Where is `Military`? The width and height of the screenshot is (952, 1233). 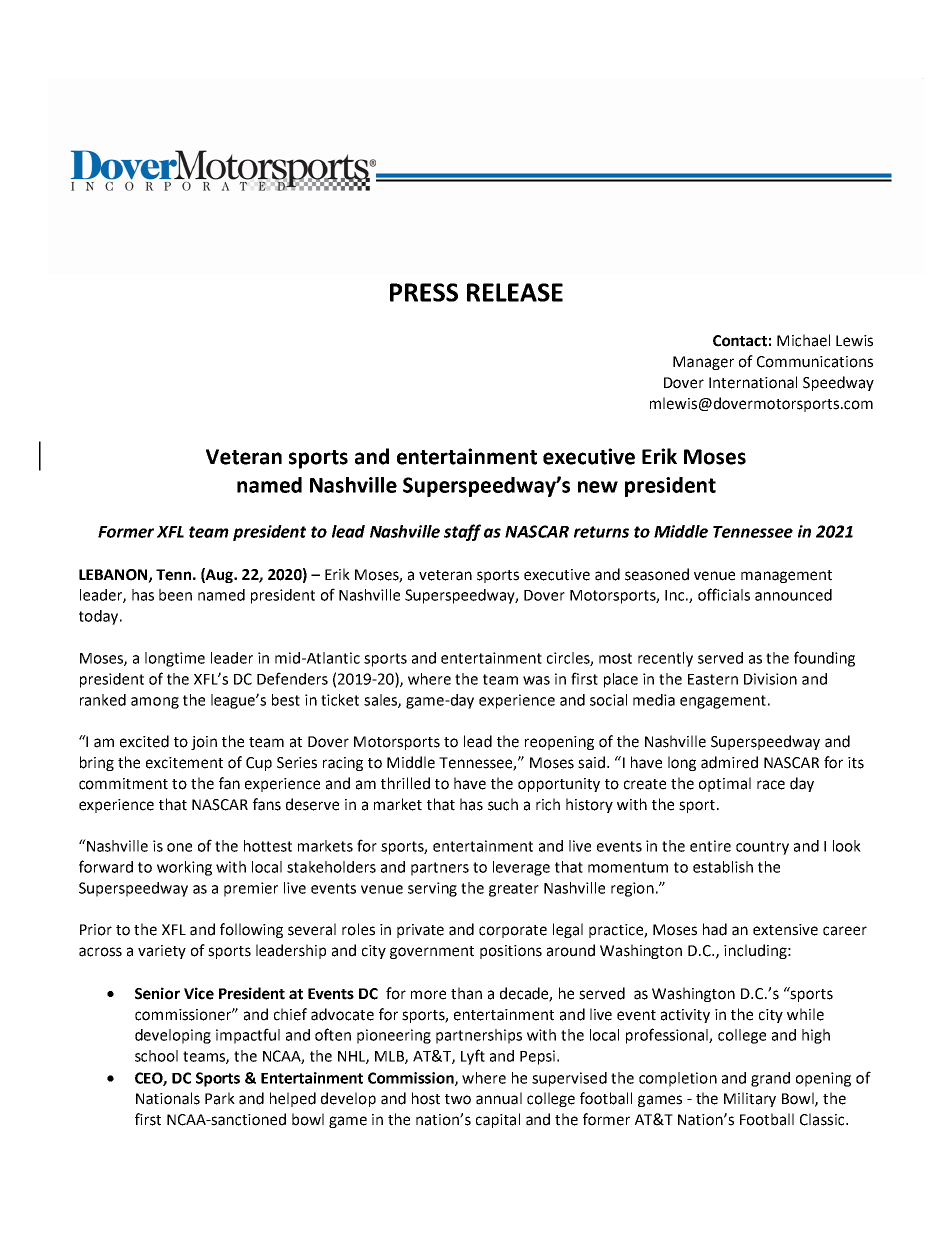 Military is located at coordinates (750, 1099).
